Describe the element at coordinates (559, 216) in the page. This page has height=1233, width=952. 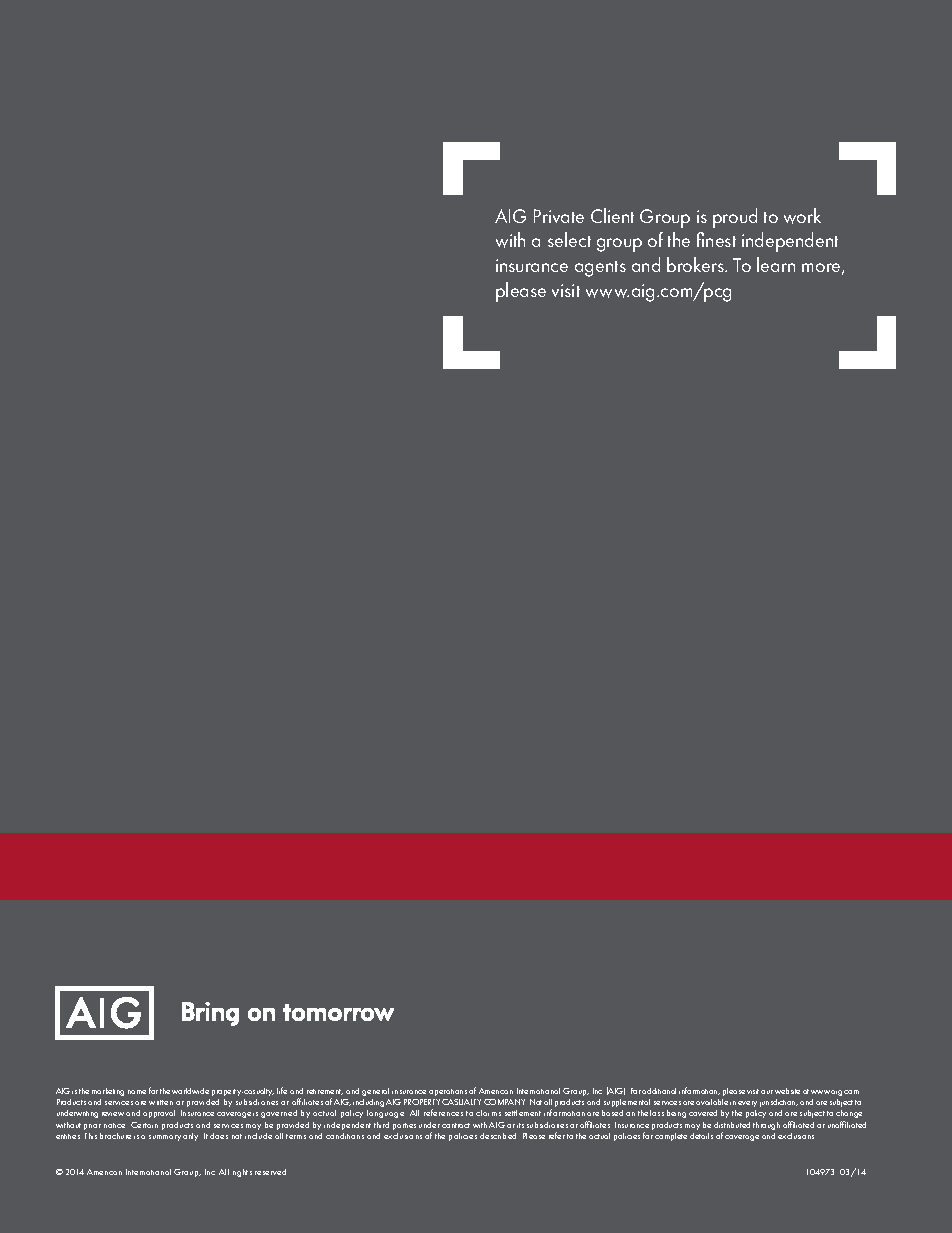
I see `Private` at that location.
